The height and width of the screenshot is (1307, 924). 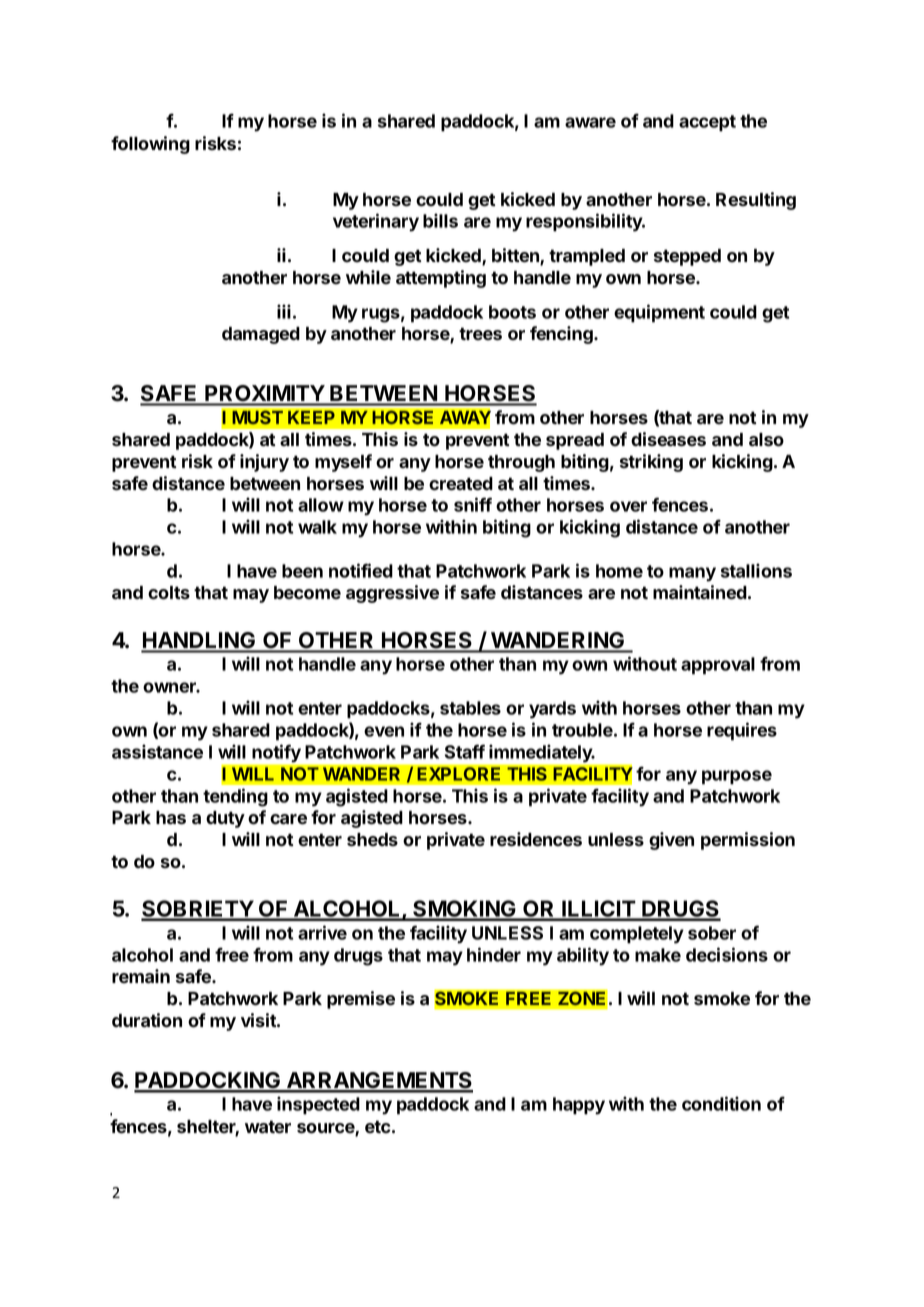 I want to click on water, so click(x=268, y=1127).
